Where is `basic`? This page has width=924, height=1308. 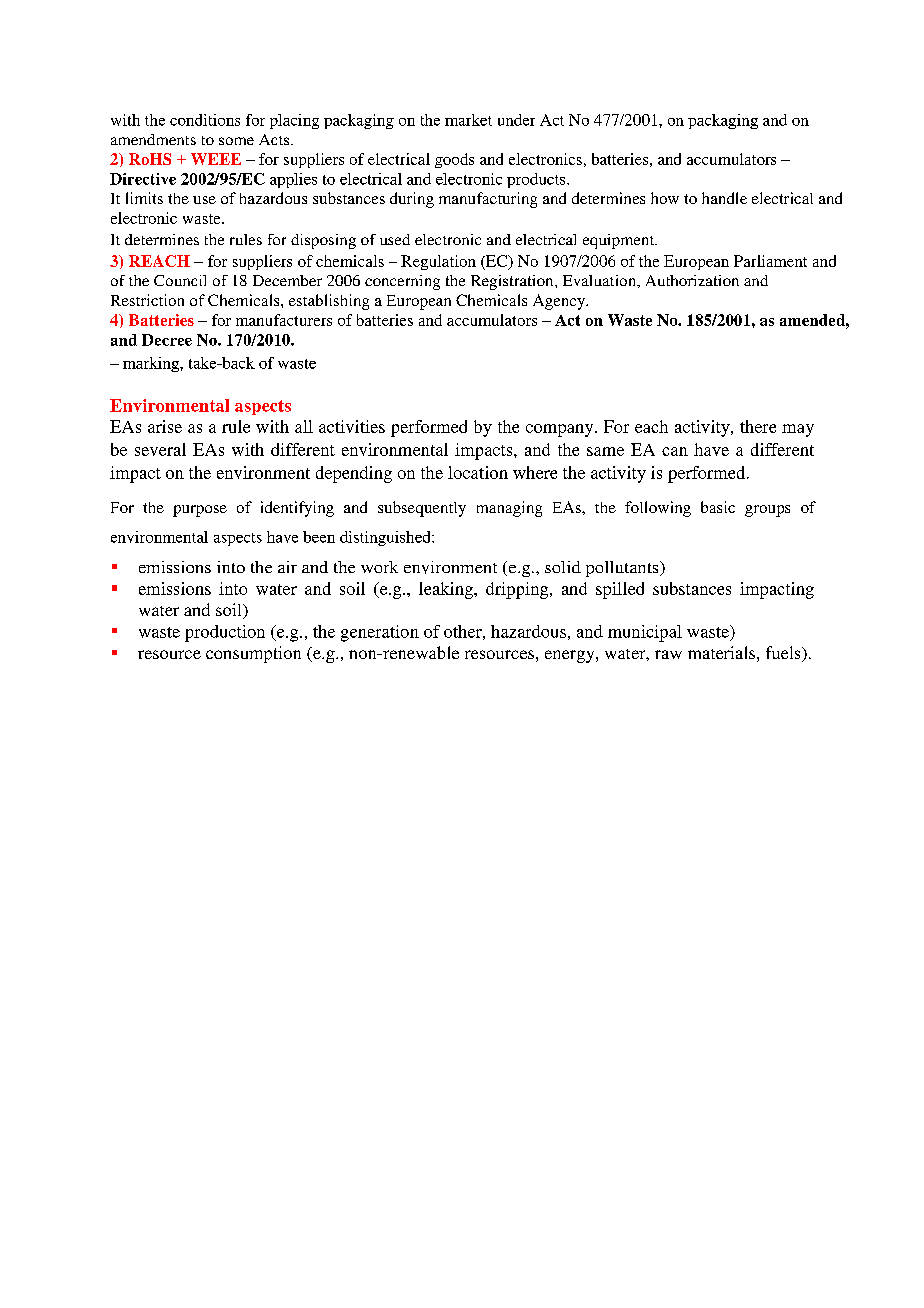 basic is located at coordinates (718, 507).
